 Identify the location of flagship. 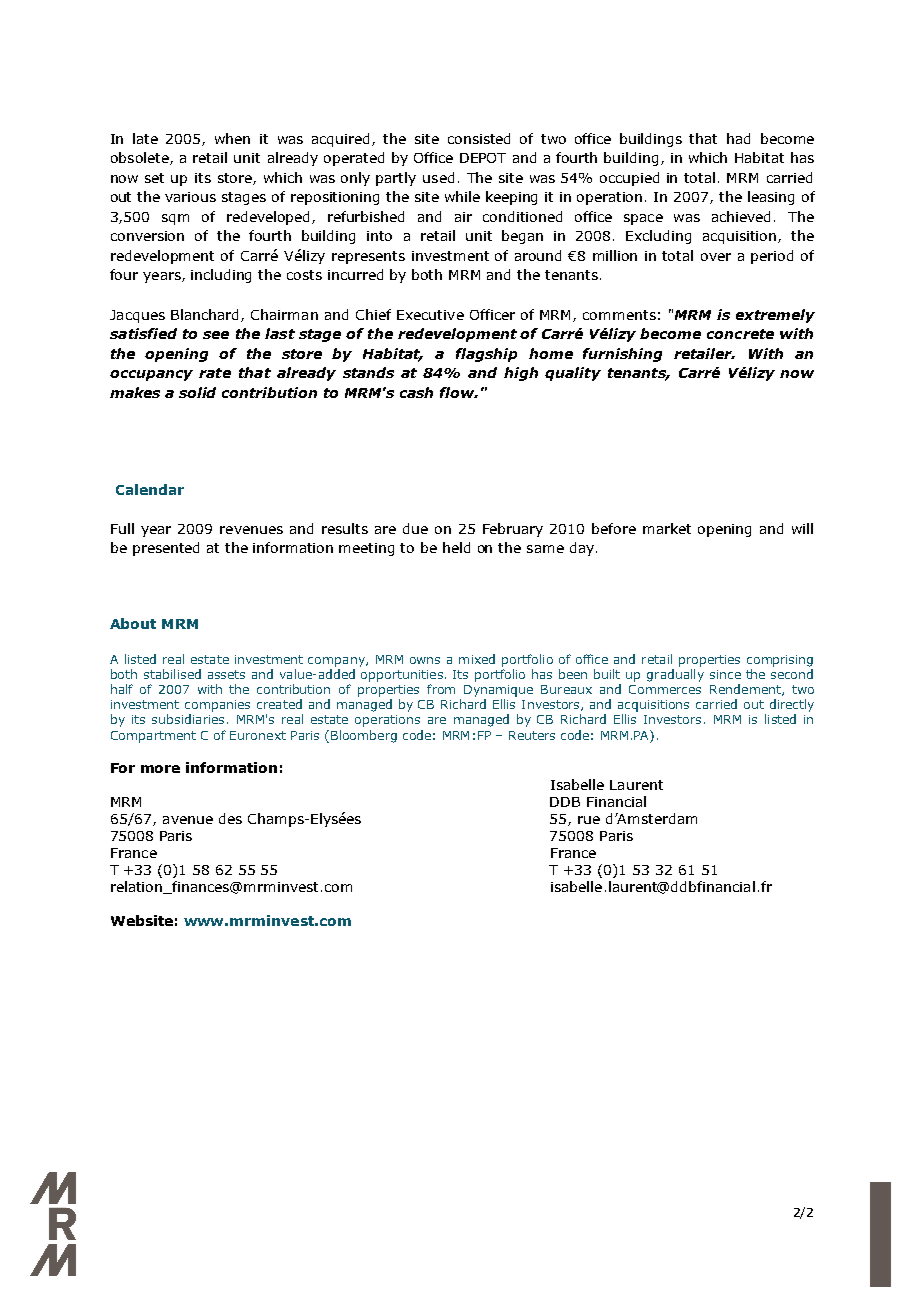
(486, 355).
